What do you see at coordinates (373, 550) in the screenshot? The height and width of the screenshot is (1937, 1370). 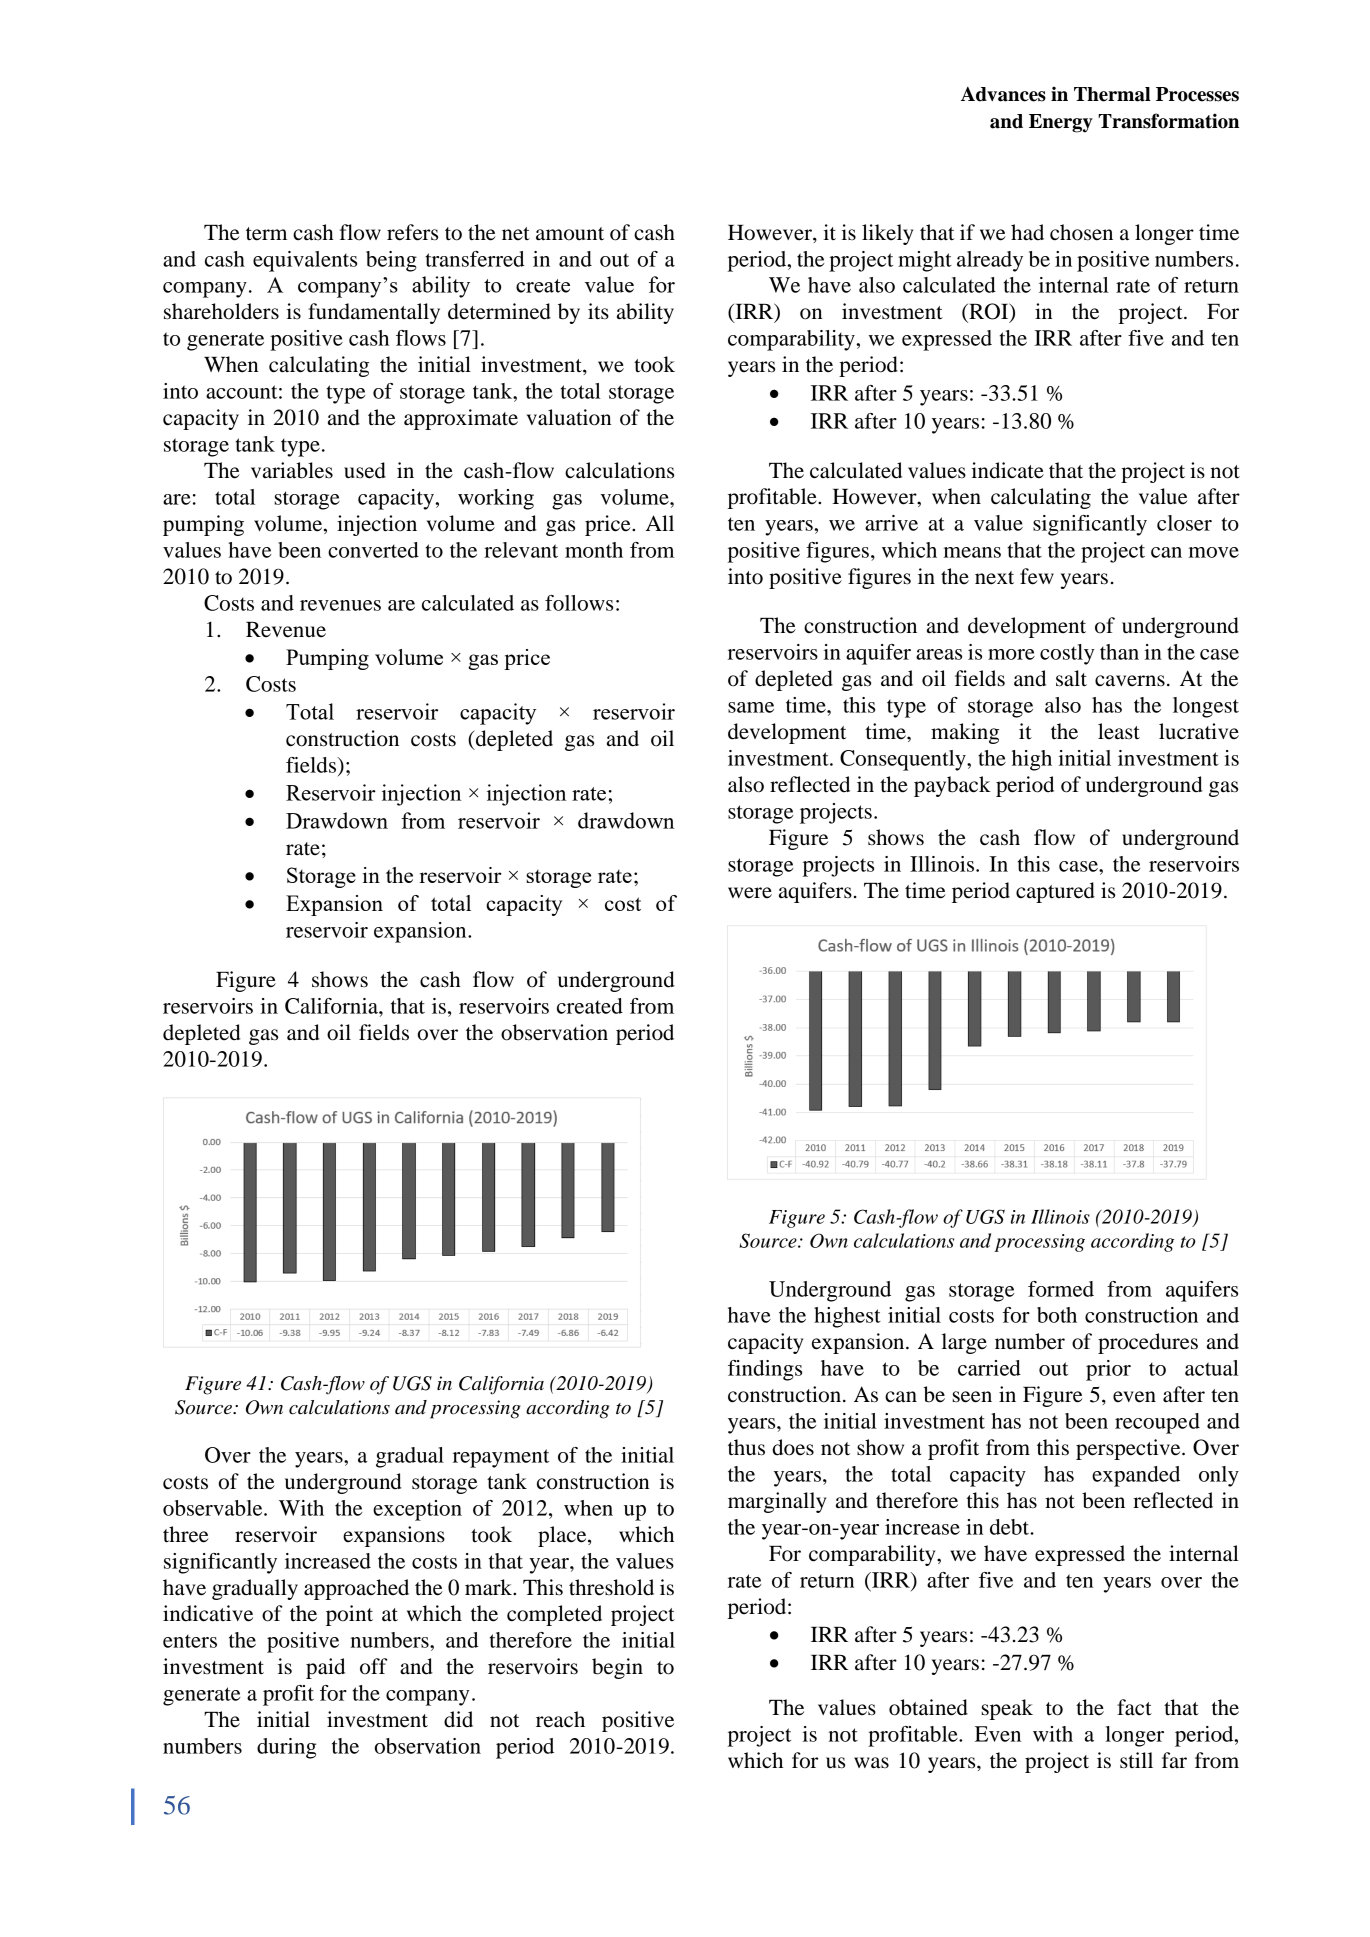 I see `converted` at bounding box center [373, 550].
